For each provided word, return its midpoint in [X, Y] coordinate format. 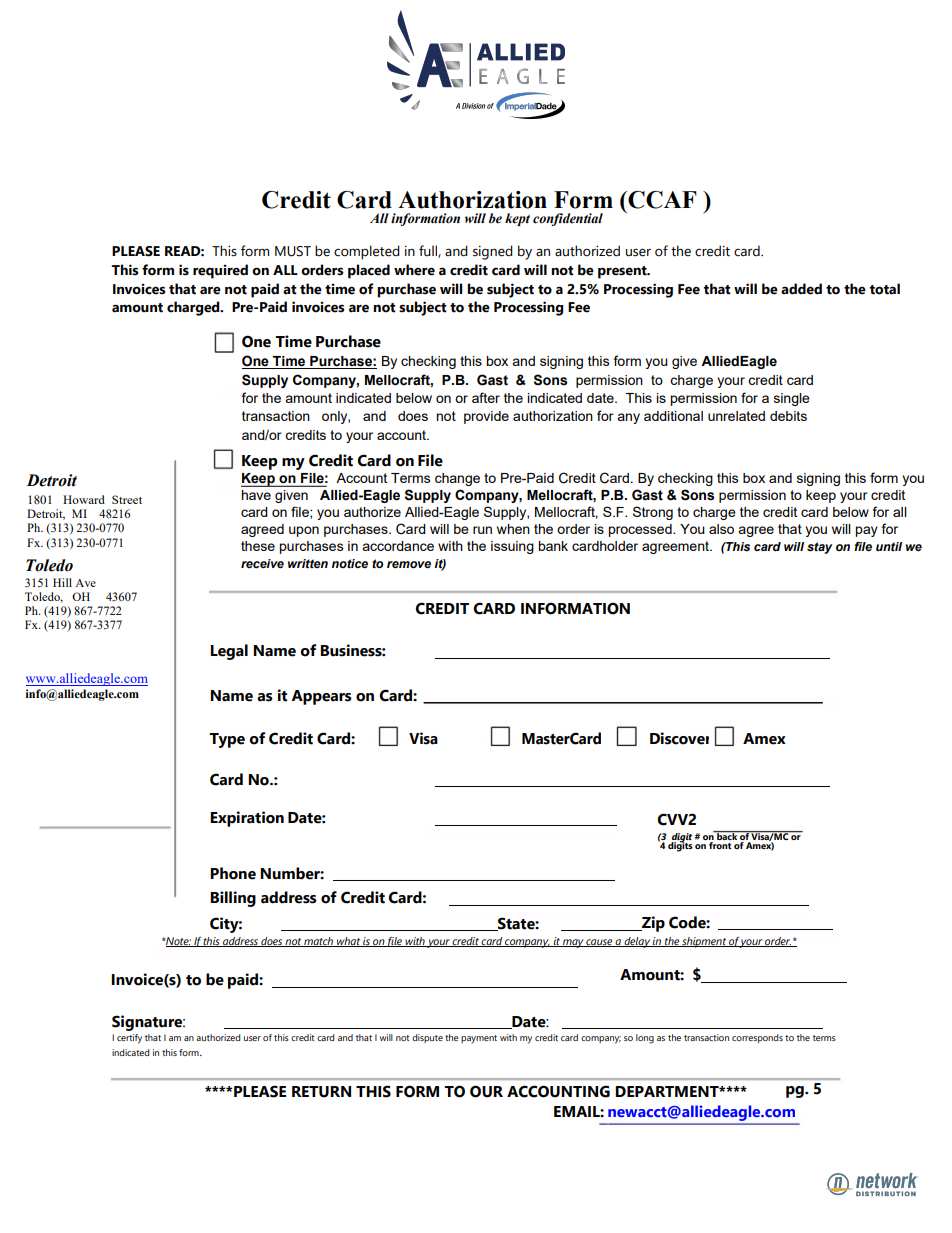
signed [493, 252]
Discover [679, 738]
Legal [229, 652]
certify [129, 1039]
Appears [321, 697]
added [801, 289]
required [220, 271]
